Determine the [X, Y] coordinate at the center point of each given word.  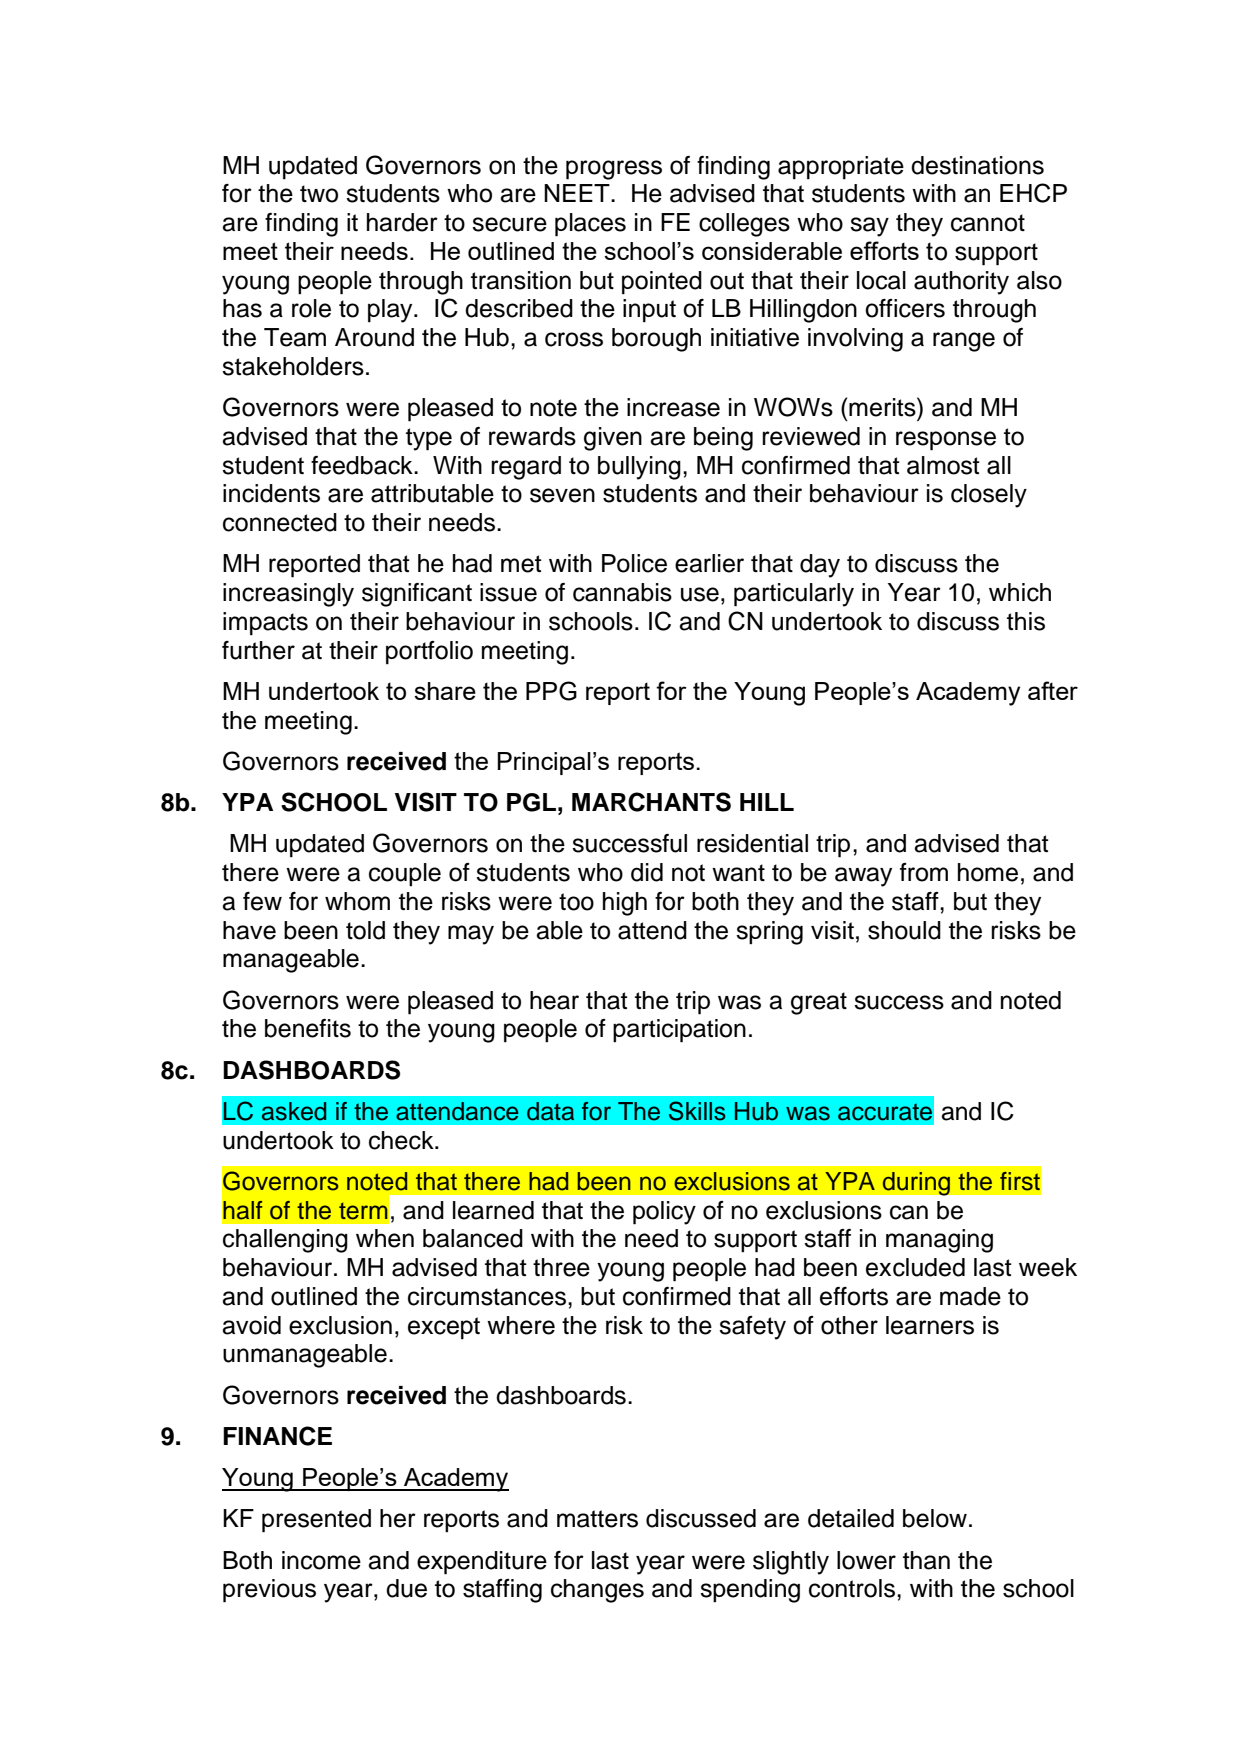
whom [357, 901]
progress [614, 170]
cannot [988, 223]
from [924, 872]
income [321, 1560]
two [319, 194]
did [647, 872]
